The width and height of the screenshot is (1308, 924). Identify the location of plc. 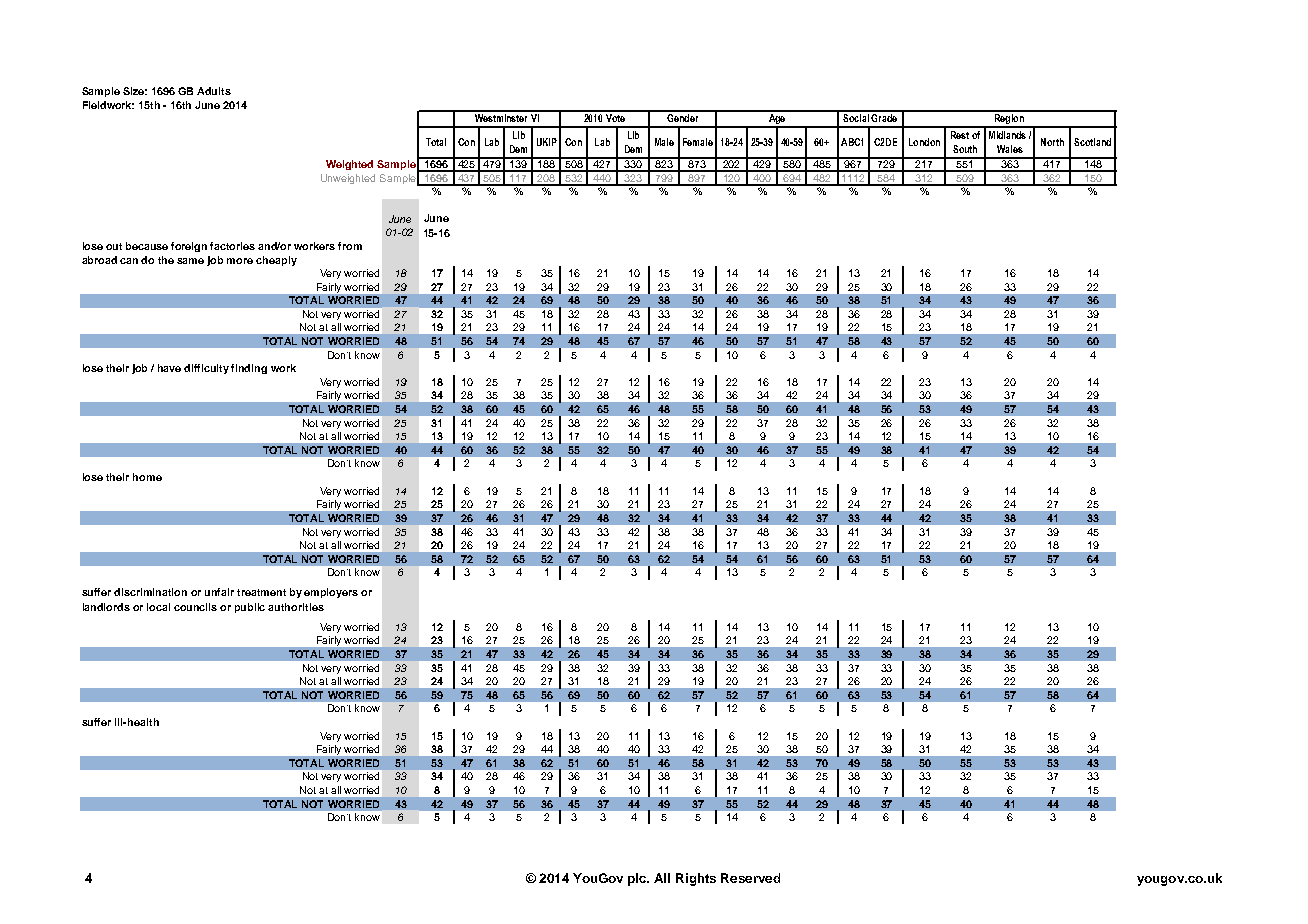
(638, 879).
